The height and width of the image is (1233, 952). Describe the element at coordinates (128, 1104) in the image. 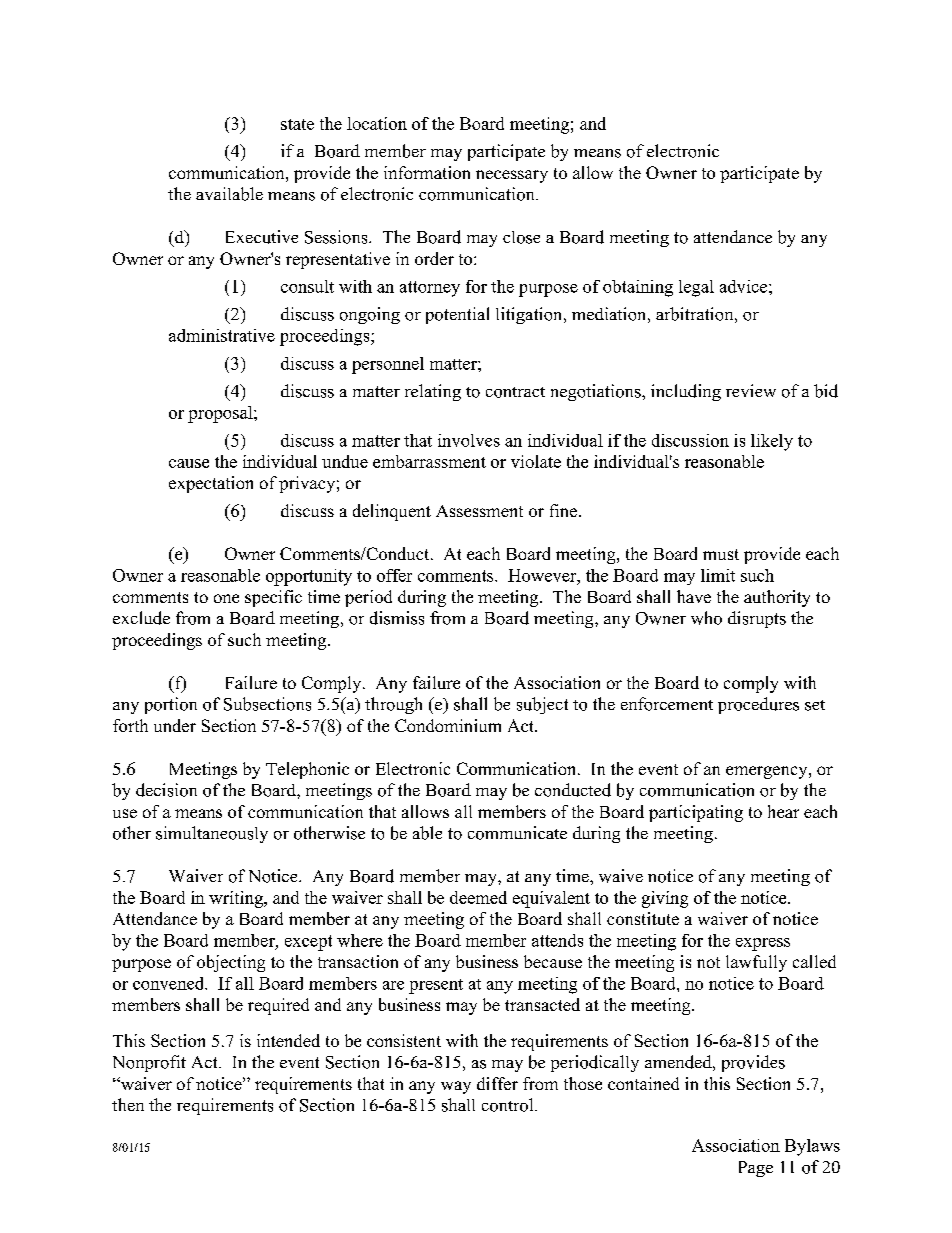

I see `then` at that location.
